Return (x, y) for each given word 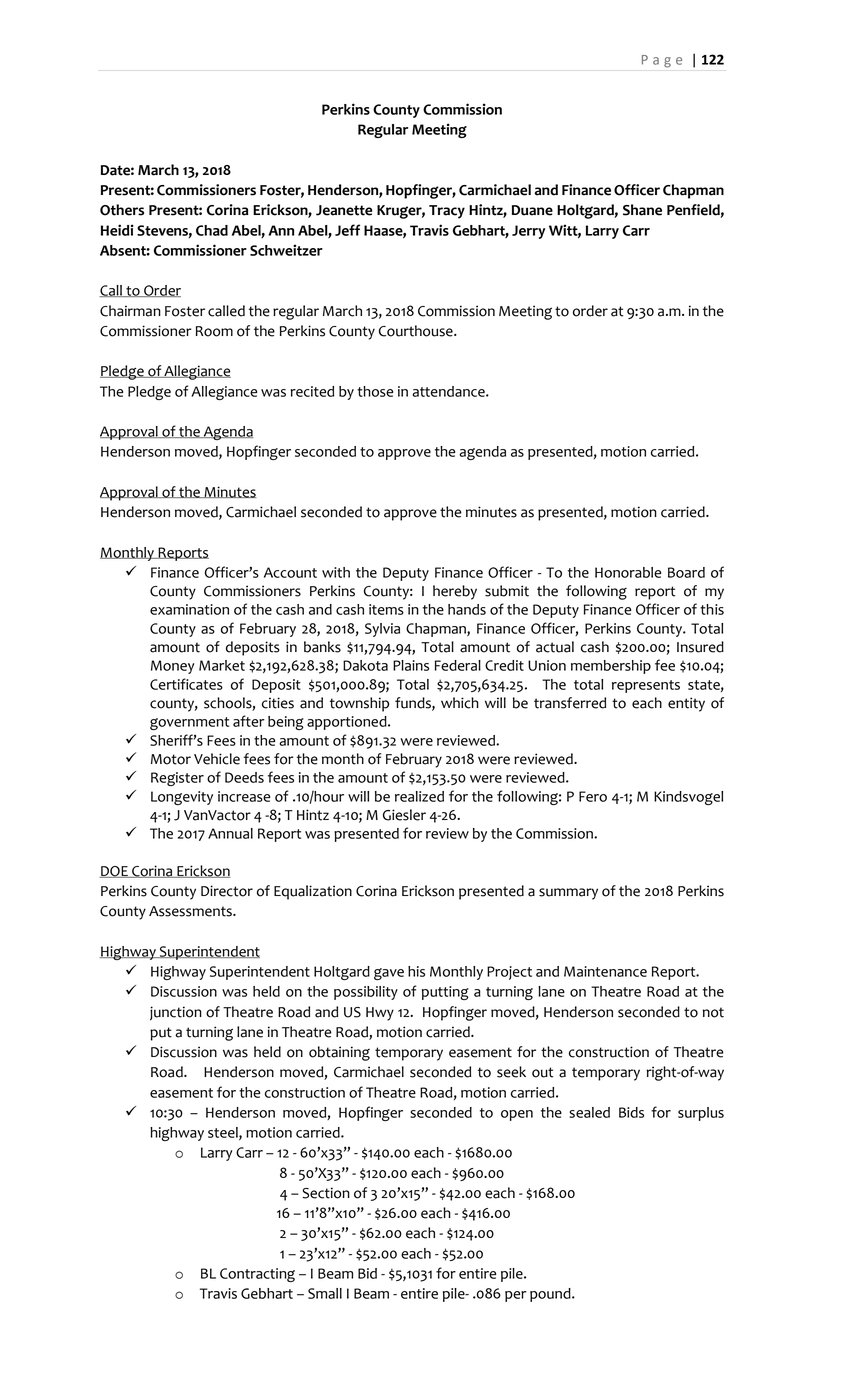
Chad (212, 230)
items (386, 609)
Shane (642, 210)
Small (325, 1293)
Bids (631, 1112)
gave (389, 974)
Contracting (257, 1275)
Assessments (191, 911)
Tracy (447, 212)
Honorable (628, 572)
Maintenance (605, 971)
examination (189, 609)
